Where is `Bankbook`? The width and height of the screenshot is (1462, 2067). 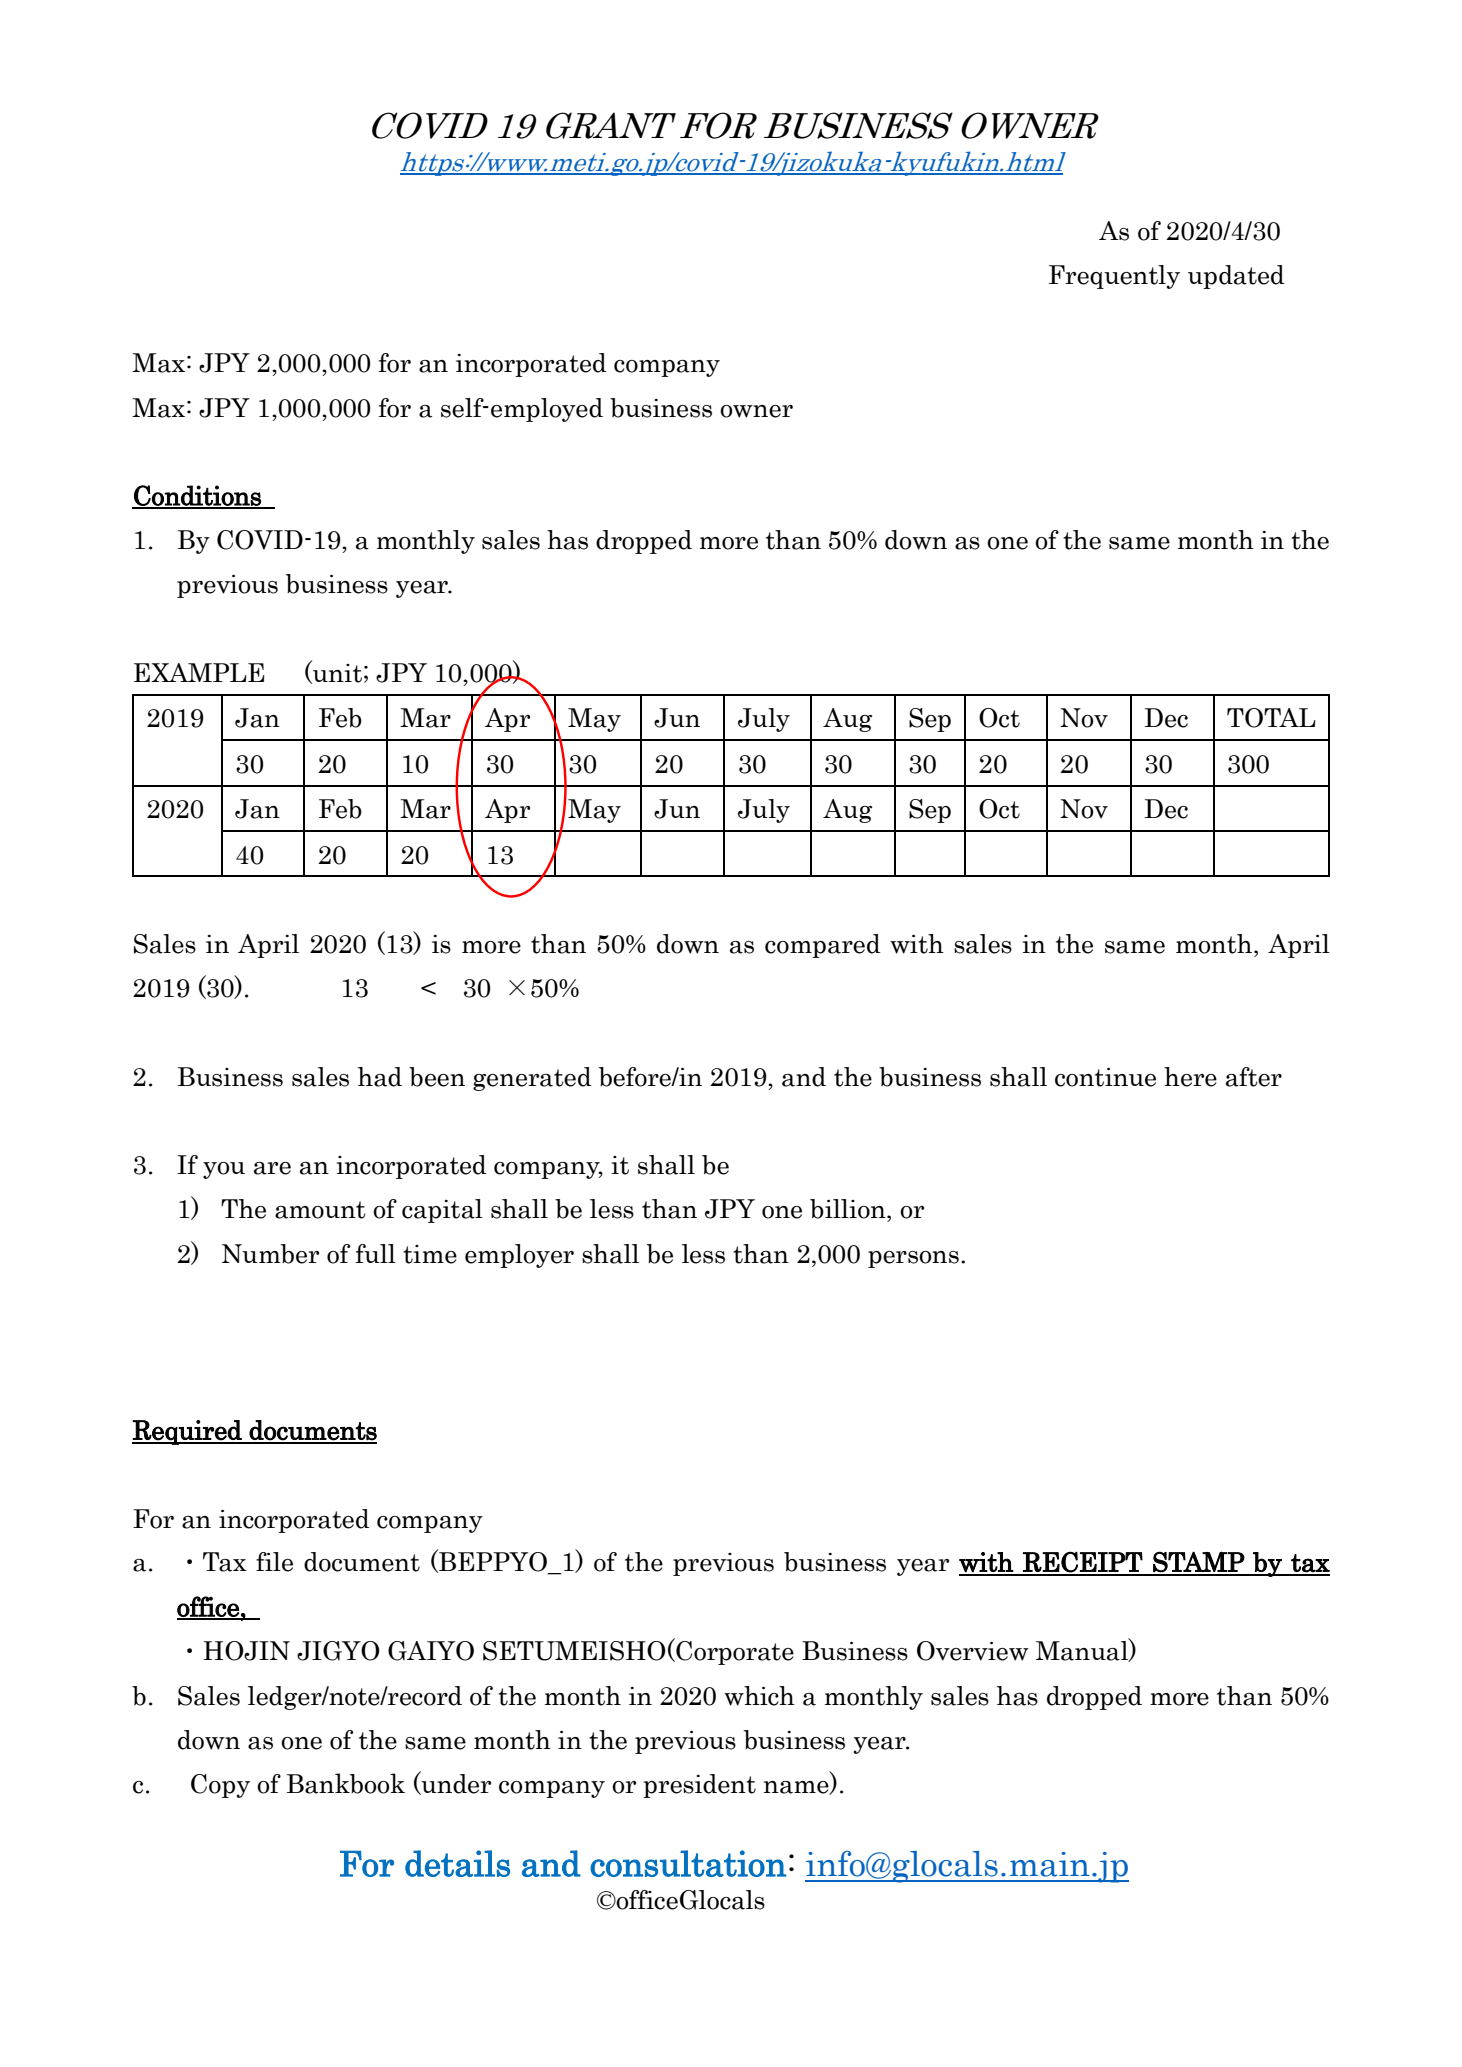 Bankbook is located at coordinates (346, 1783).
